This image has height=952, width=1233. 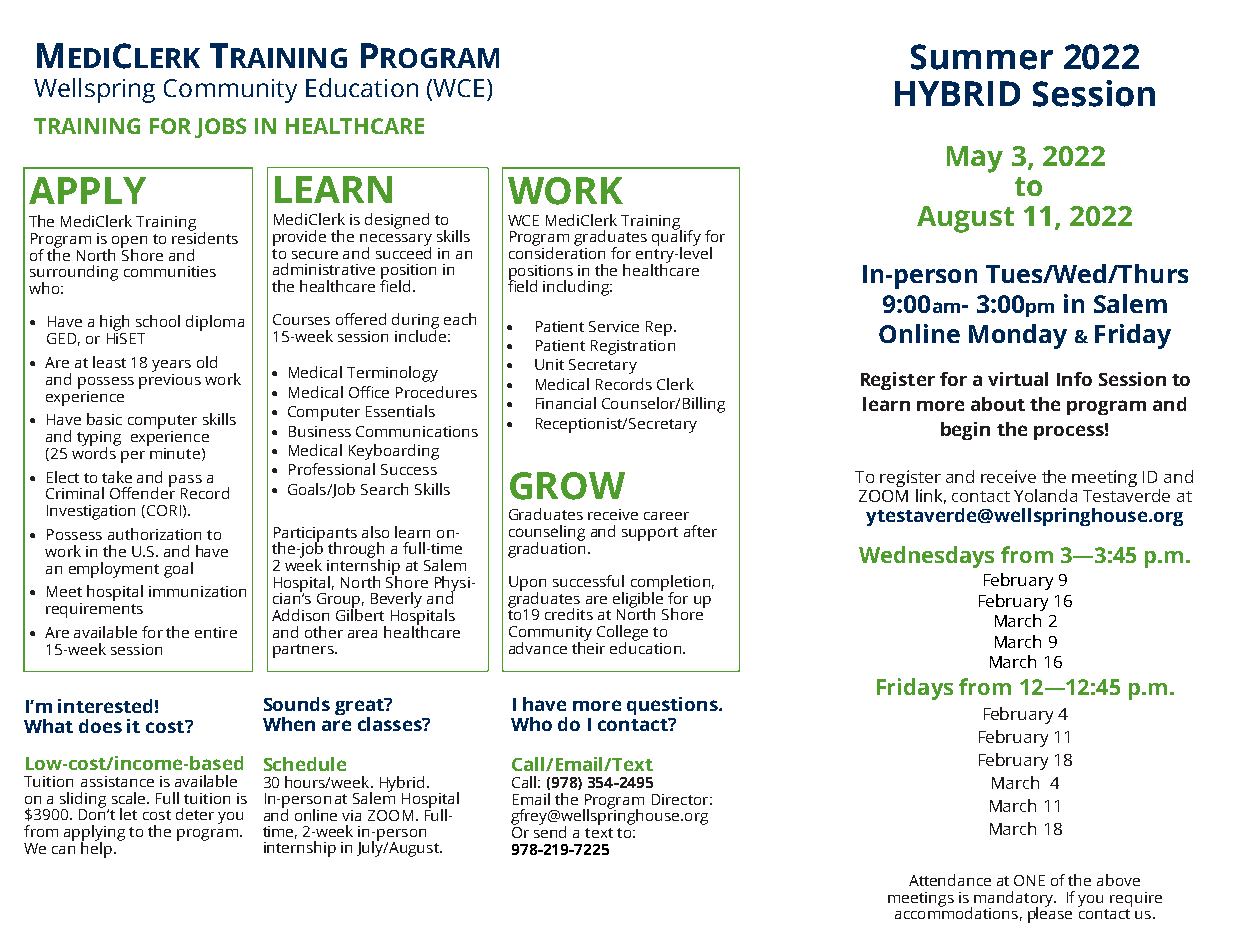 I want to click on years, so click(x=171, y=366).
